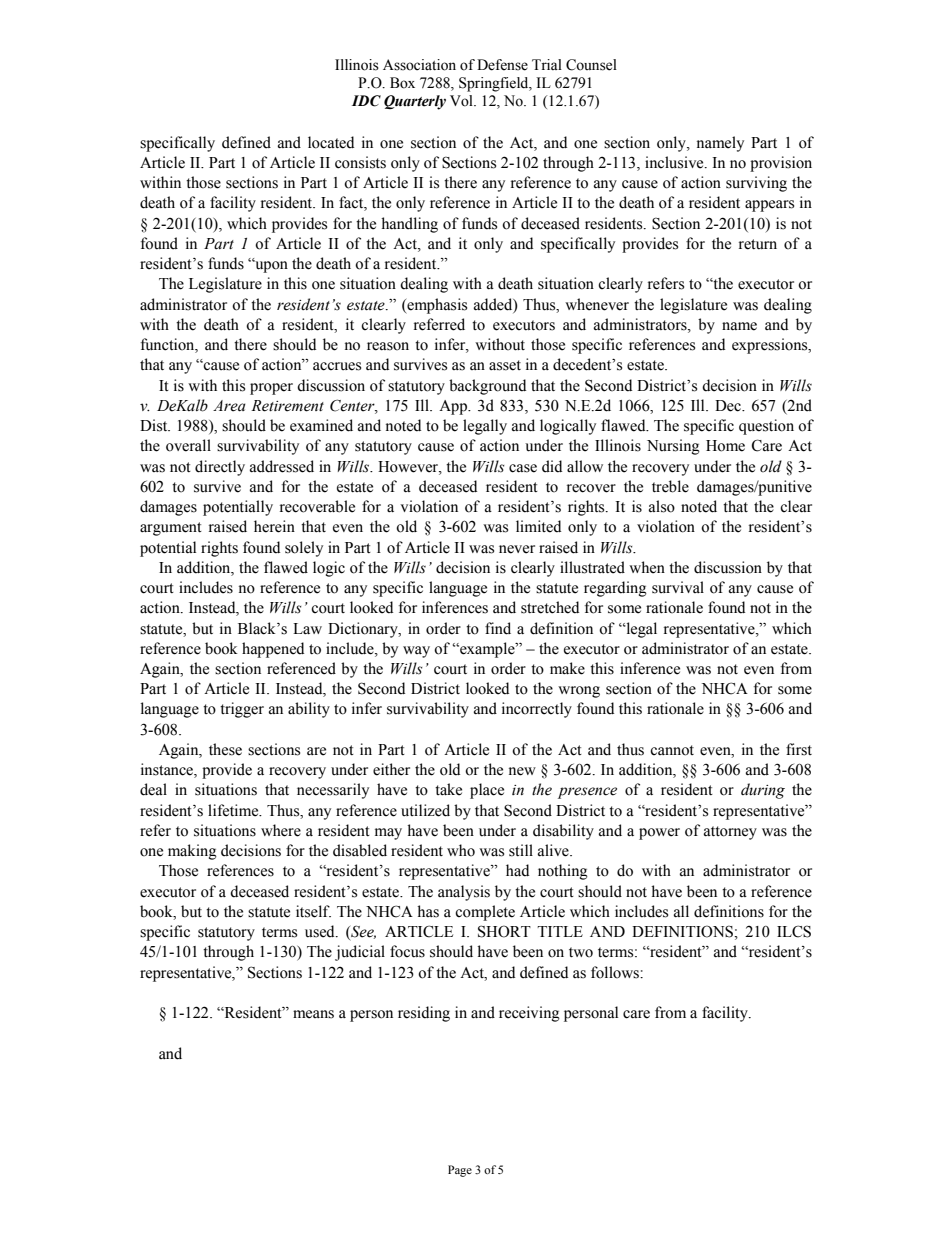 The image size is (952, 1233). What do you see at coordinates (460, 1171) in the image?
I see `Page` at bounding box center [460, 1171].
